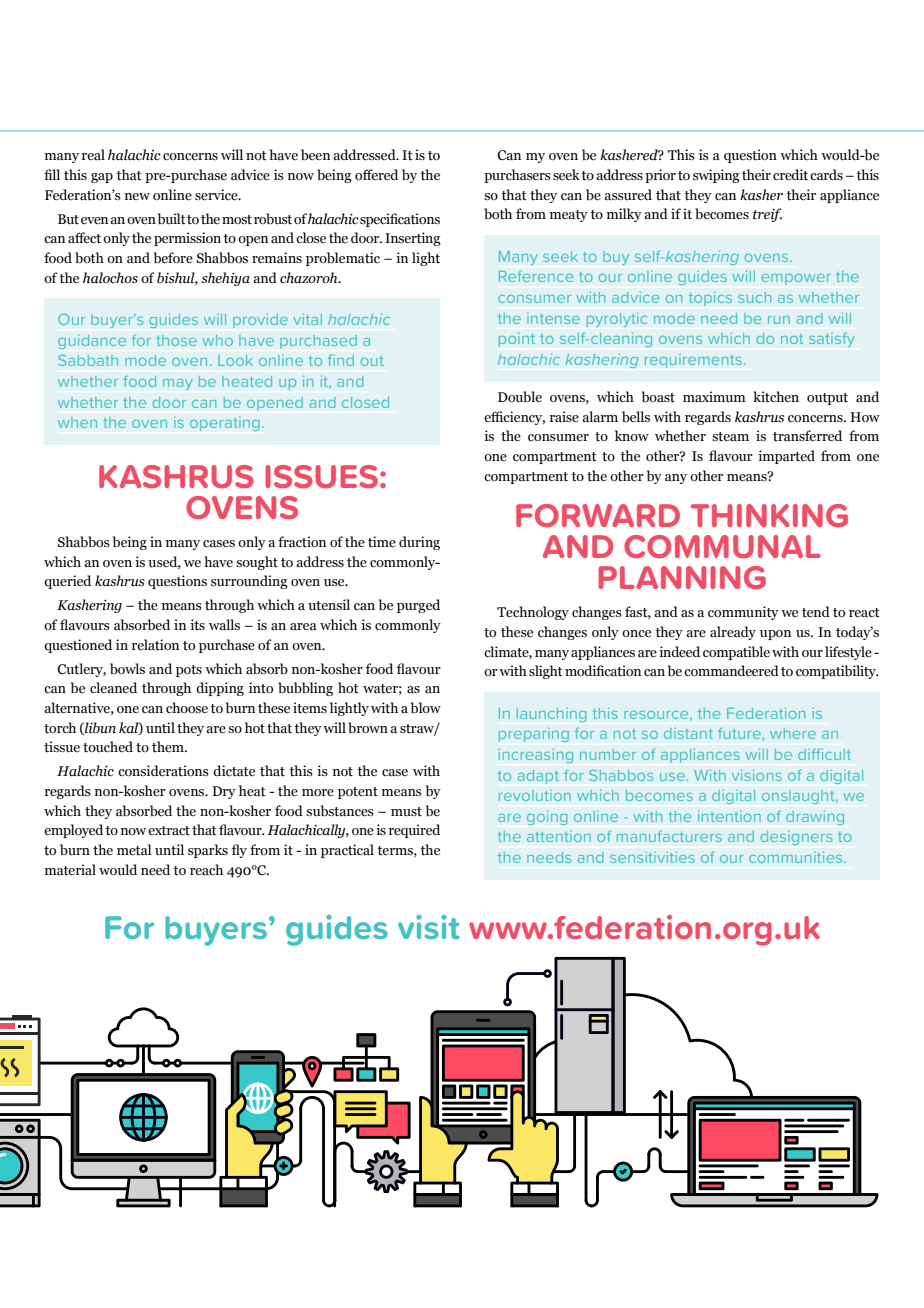  Describe the element at coordinates (376, 175) in the screenshot. I see `offered` at that location.
